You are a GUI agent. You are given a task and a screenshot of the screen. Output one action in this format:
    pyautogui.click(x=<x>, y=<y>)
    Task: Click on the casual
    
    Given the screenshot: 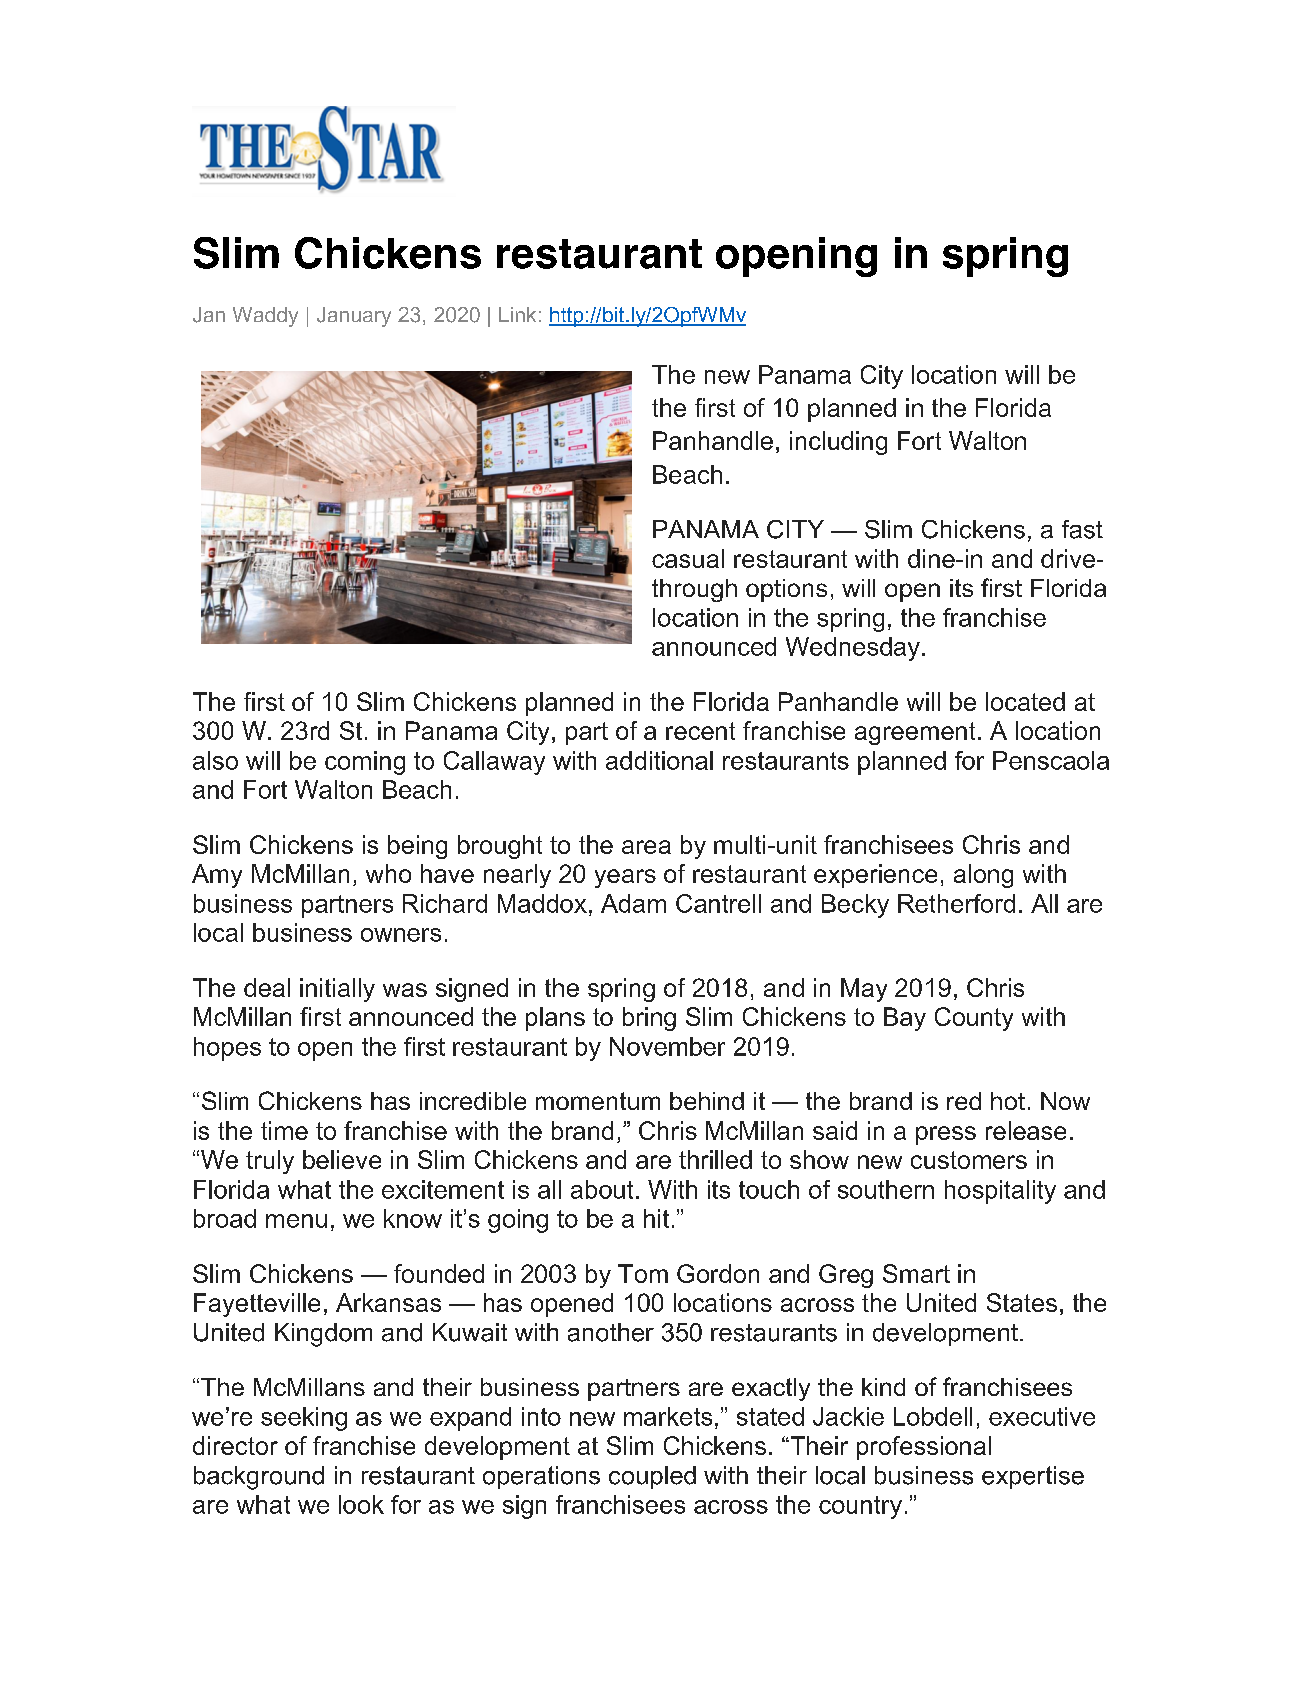 What is the action you would take?
    pyautogui.click(x=688, y=558)
